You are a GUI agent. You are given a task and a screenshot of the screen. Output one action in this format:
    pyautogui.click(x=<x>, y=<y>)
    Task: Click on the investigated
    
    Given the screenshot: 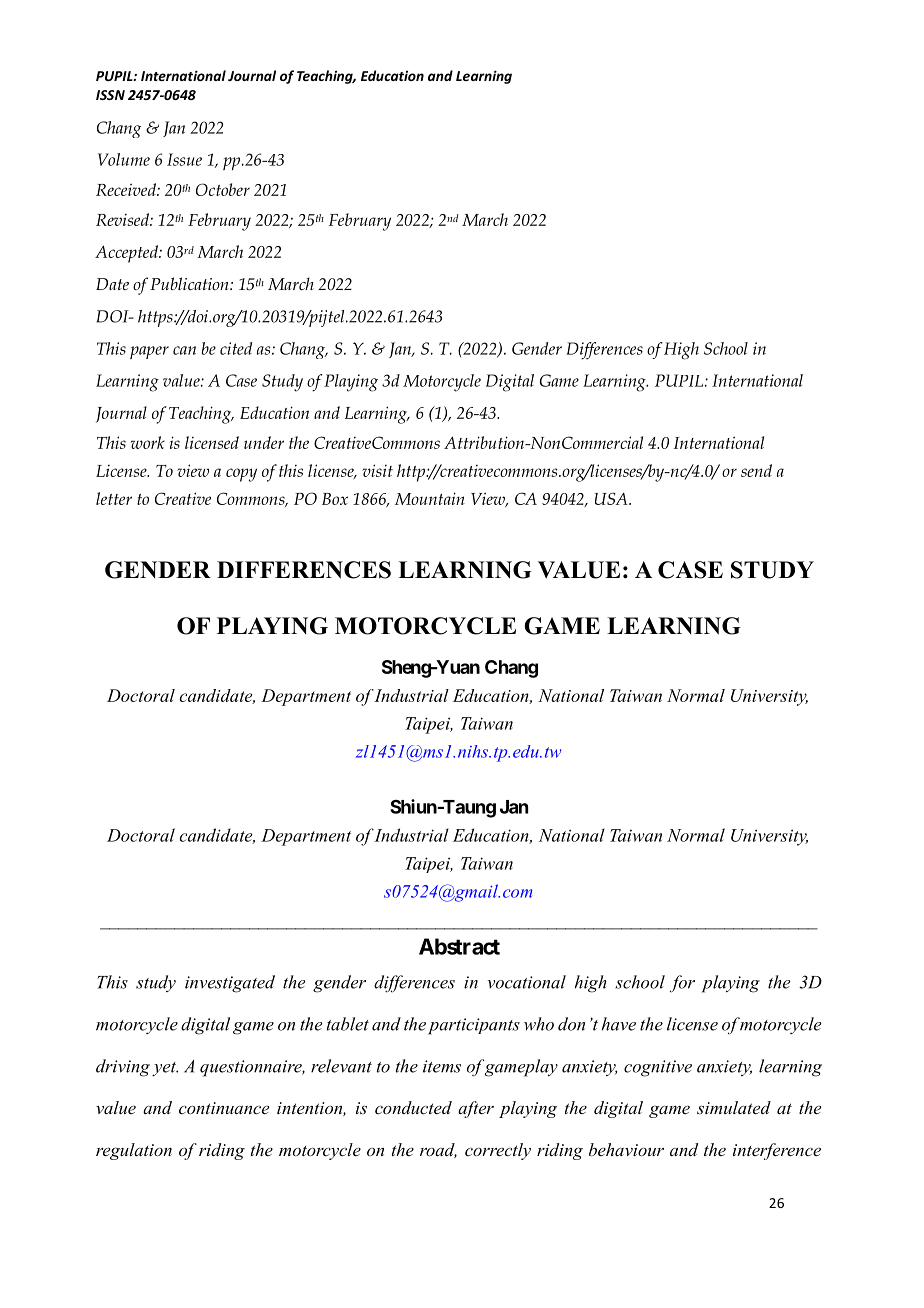 What is the action you would take?
    pyautogui.click(x=230, y=984)
